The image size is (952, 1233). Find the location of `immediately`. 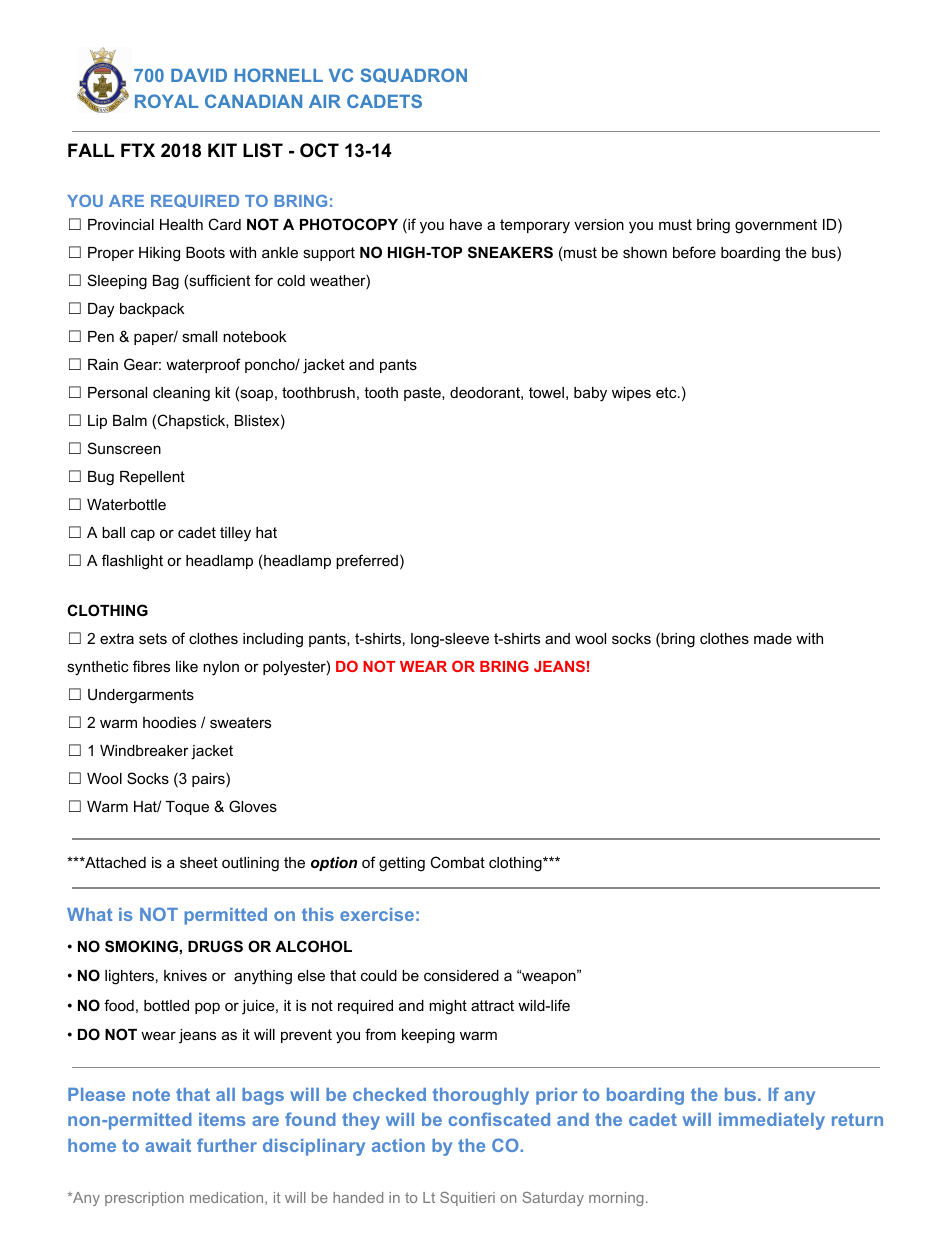

immediately is located at coordinates (772, 1121).
